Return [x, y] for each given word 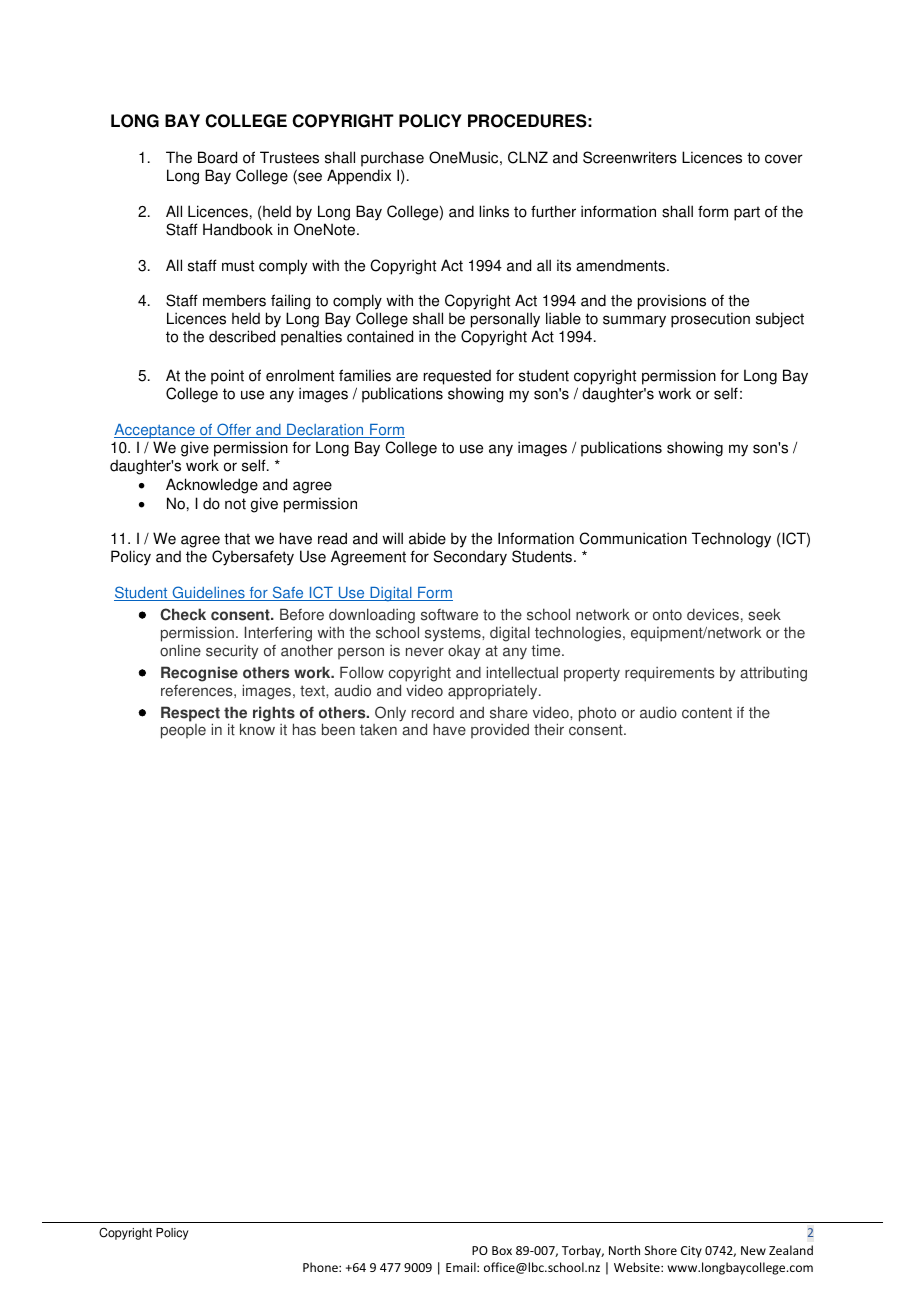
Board [217, 157]
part [747, 213]
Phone [321, 1267]
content [707, 713]
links [494, 211]
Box [502, 1250]
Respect [190, 715]
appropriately [494, 692]
